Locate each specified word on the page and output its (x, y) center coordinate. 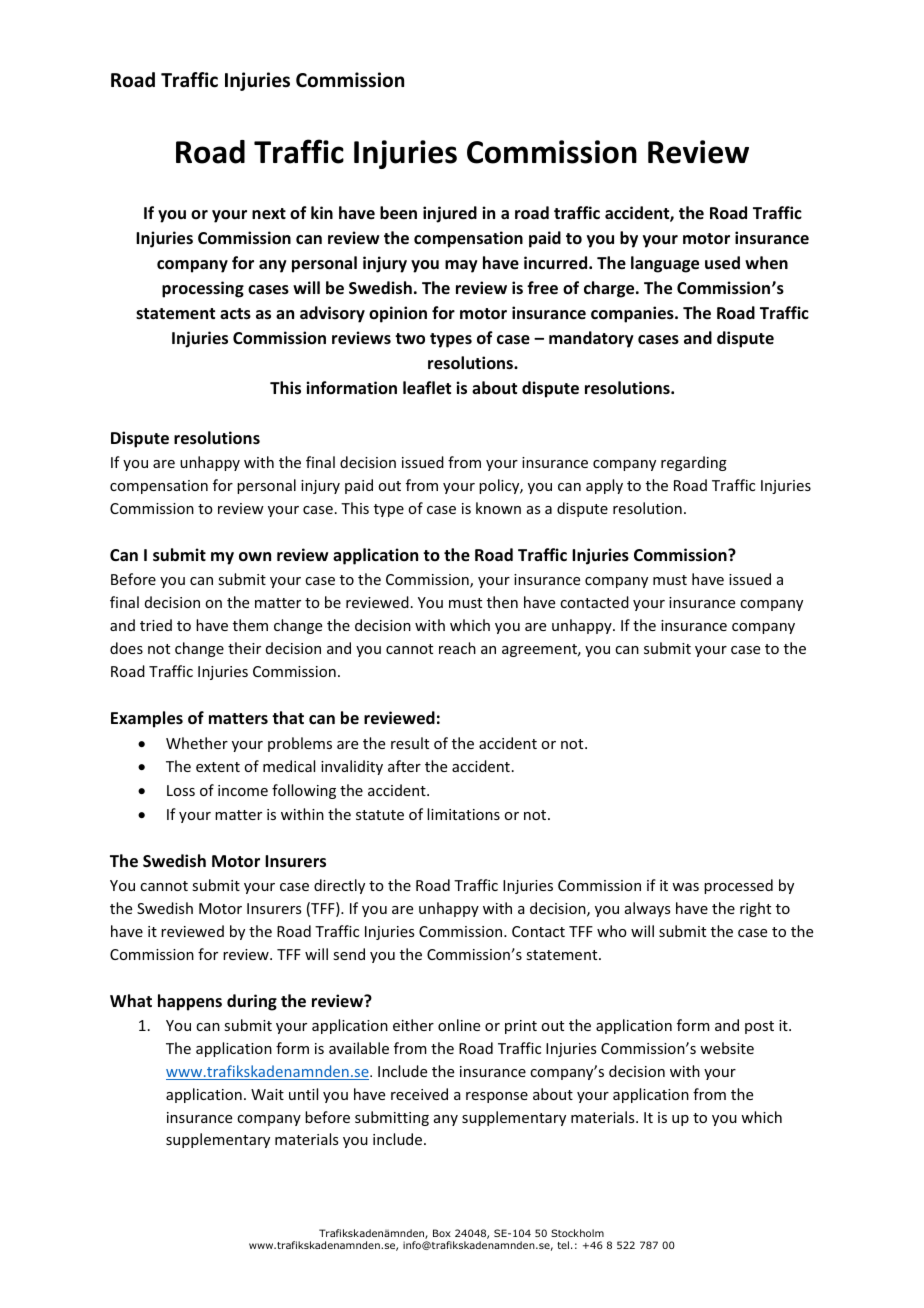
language (665, 264)
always (647, 909)
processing (203, 289)
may (461, 266)
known (498, 508)
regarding (694, 463)
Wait (267, 1094)
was (685, 887)
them (250, 625)
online (459, 1025)
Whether (197, 743)
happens (190, 1002)
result (410, 743)
